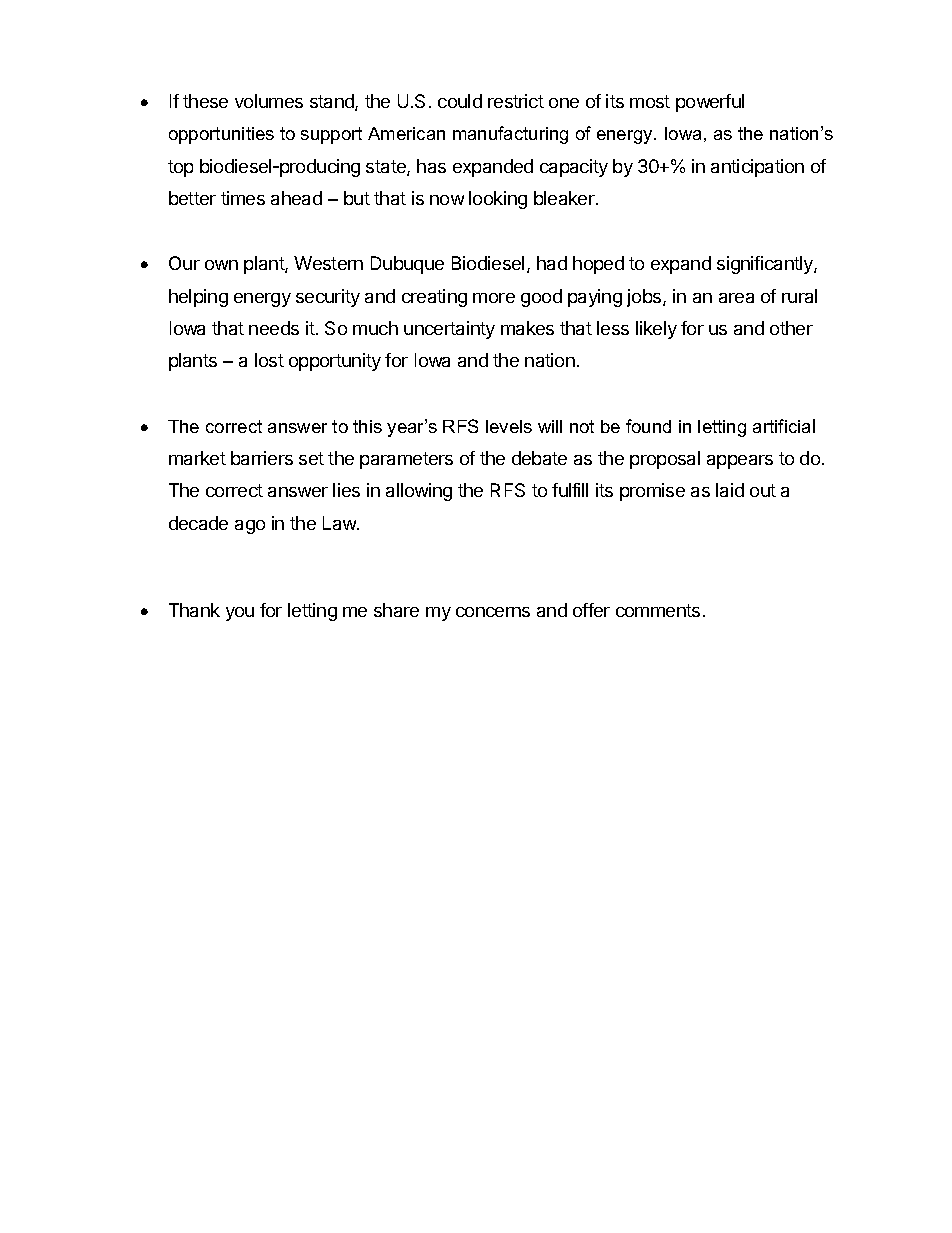  What do you see at coordinates (509, 426) in the screenshot?
I see `levels` at bounding box center [509, 426].
